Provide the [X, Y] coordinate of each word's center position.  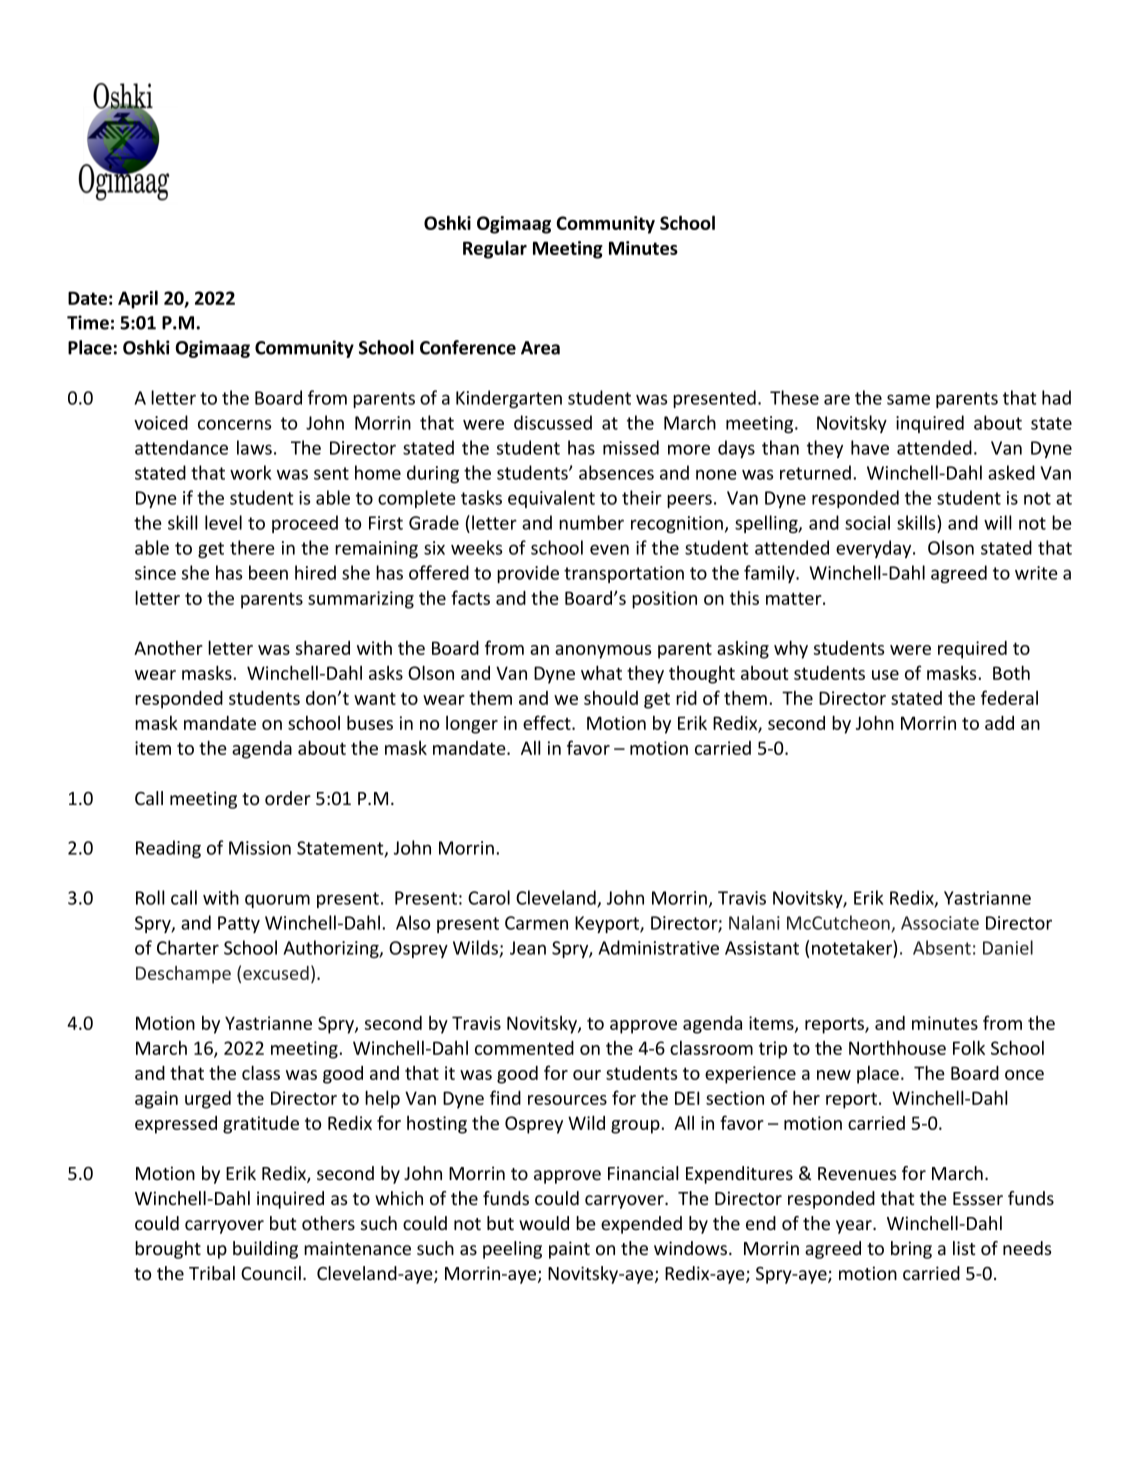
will [998, 522]
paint [569, 1250]
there [252, 547]
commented [524, 1048]
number [591, 522]
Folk [969, 1047]
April [138, 299]
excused [276, 973]
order [288, 798]
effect [548, 722]
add [999, 723]
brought [168, 1250]
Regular [495, 249]
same [908, 399]
